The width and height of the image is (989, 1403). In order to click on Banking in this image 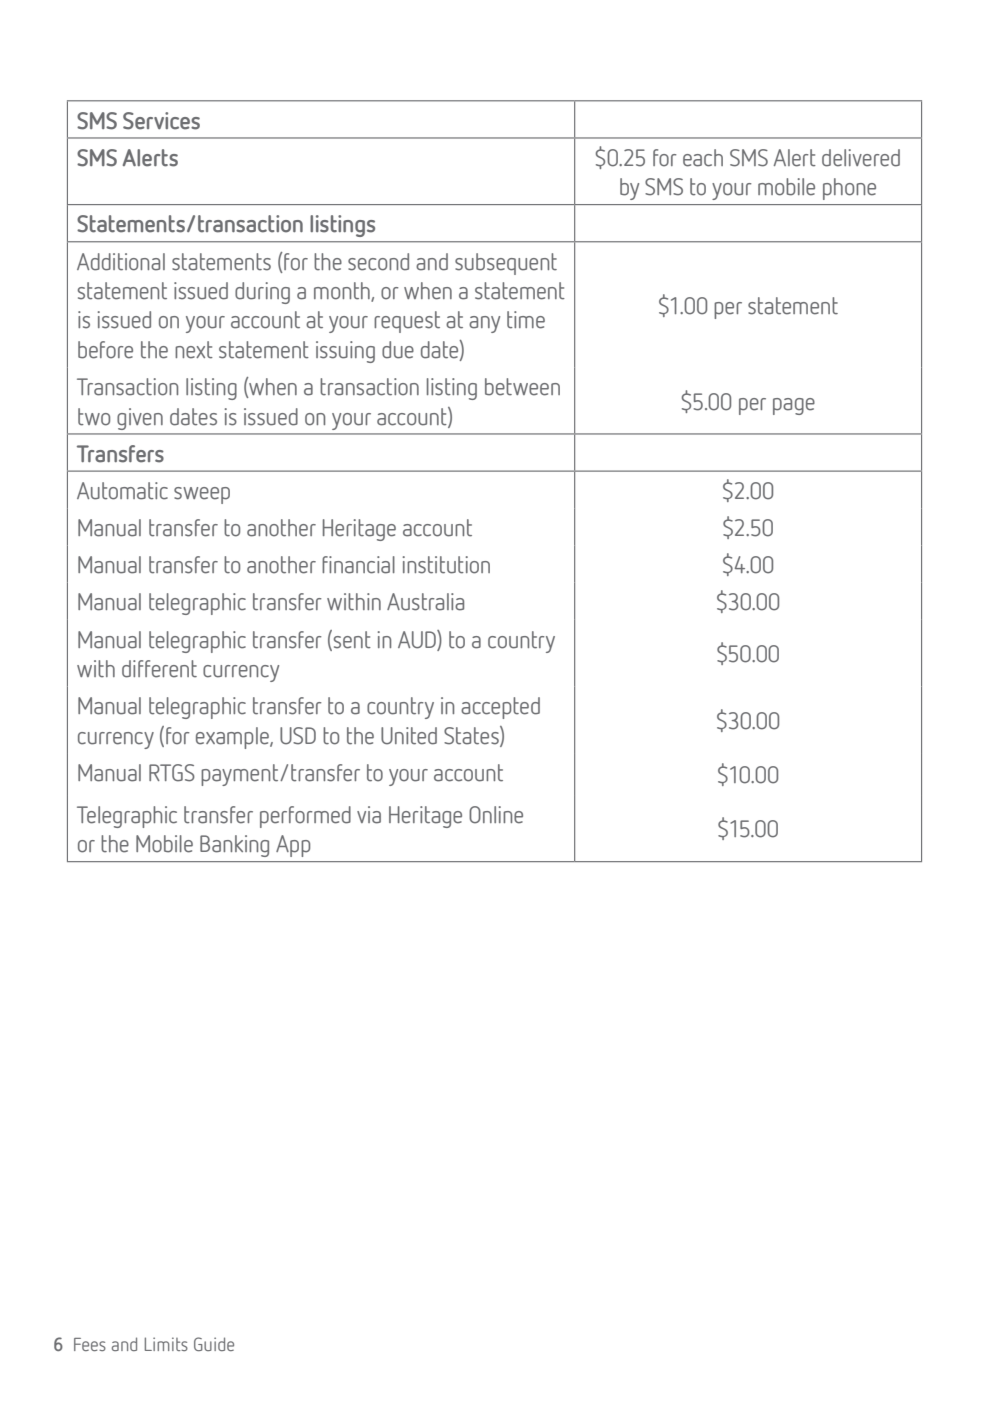, I will do `click(234, 846)`.
